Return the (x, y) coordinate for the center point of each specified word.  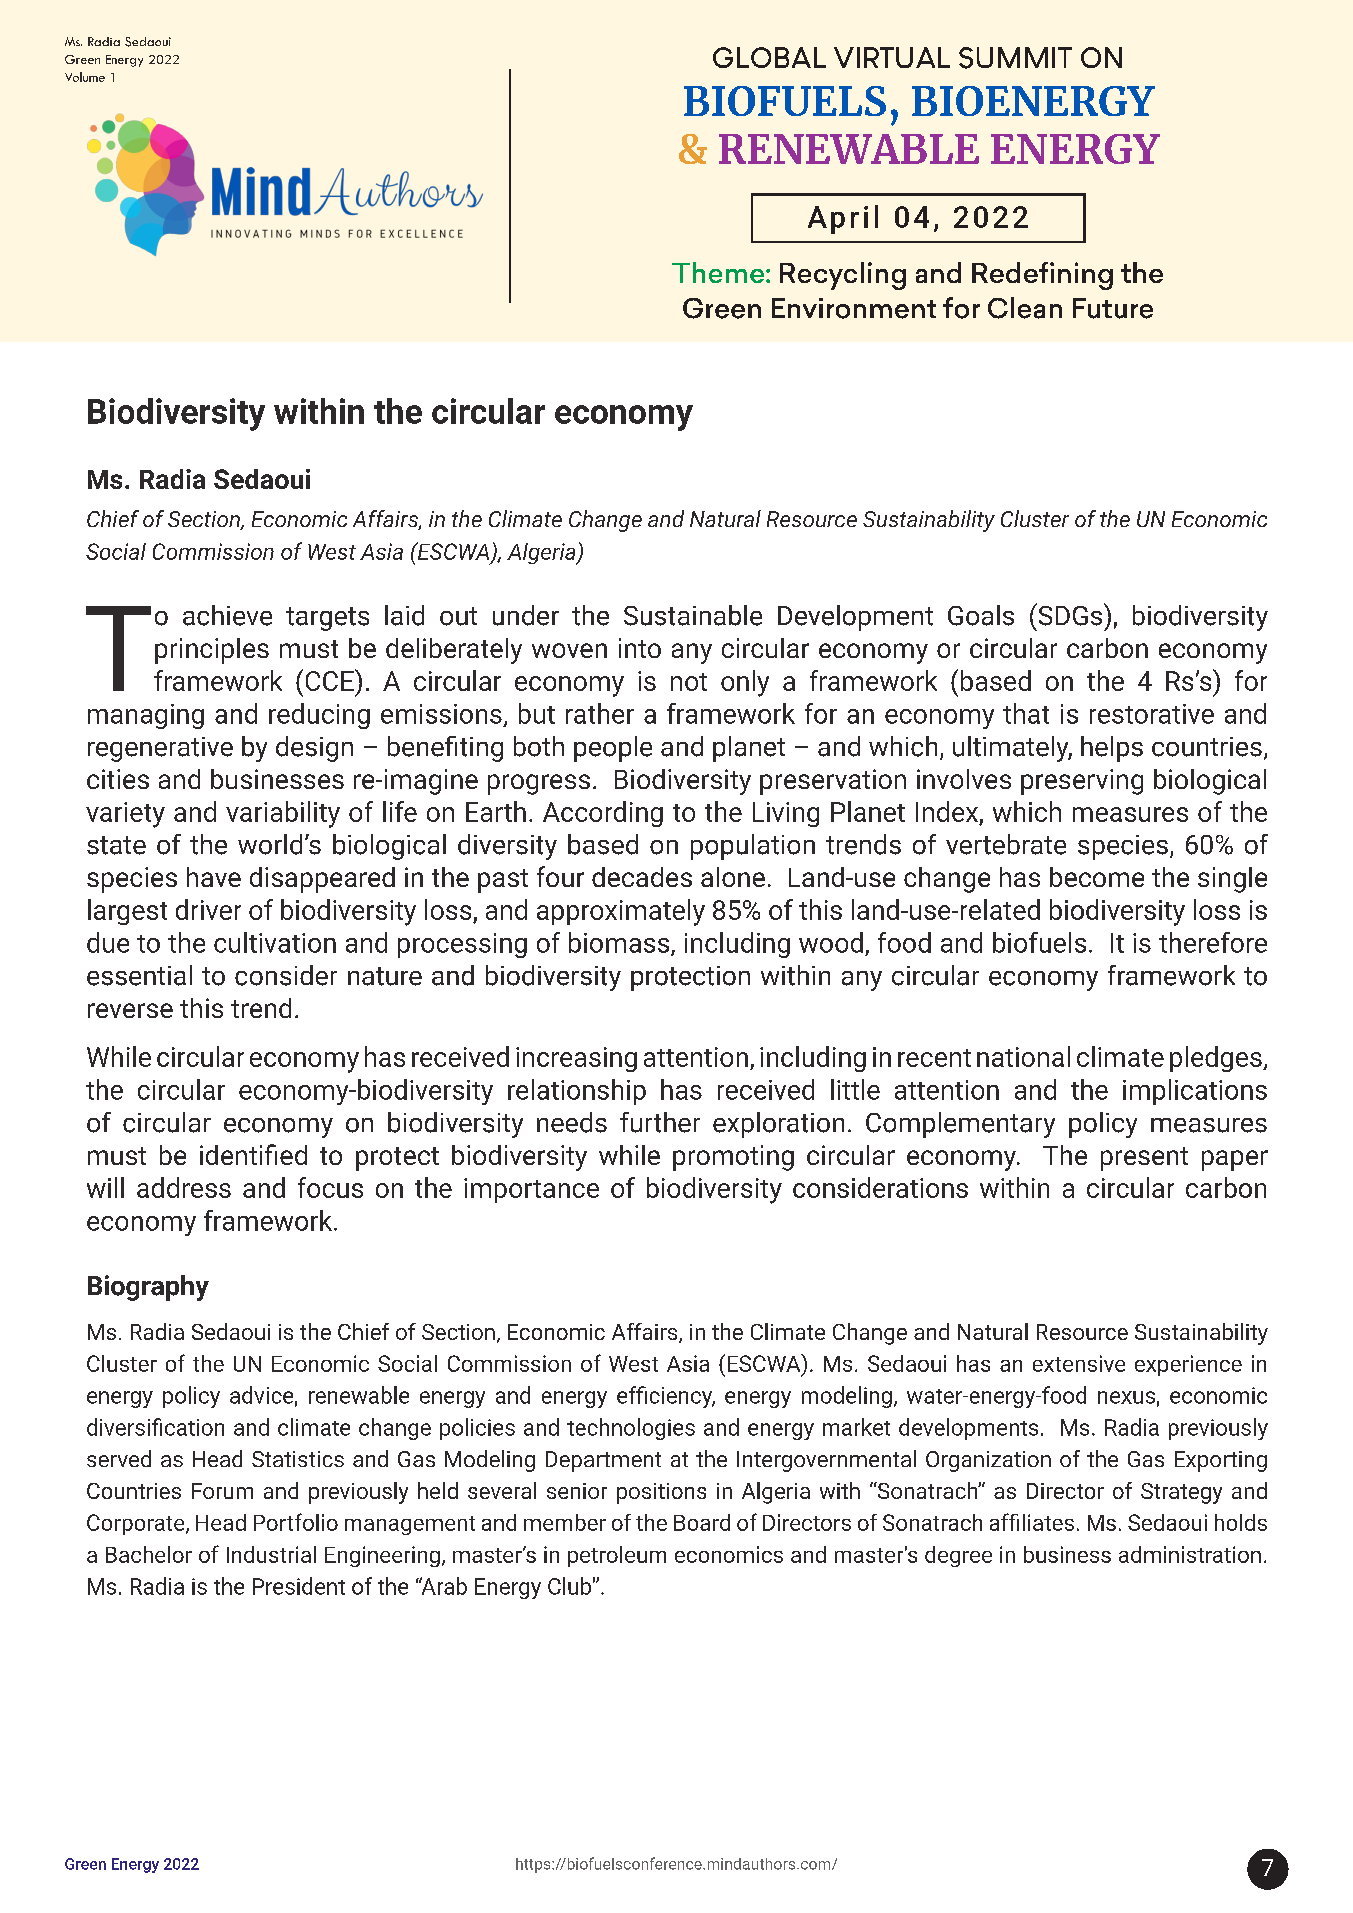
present (1144, 1159)
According (603, 814)
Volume (85, 77)
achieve (227, 615)
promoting (733, 1158)
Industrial (271, 1554)
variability (283, 814)
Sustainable (693, 615)
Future (1113, 308)
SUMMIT (1015, 58)
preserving (1082, 782)
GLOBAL (769, 57)
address (184, 1187)
